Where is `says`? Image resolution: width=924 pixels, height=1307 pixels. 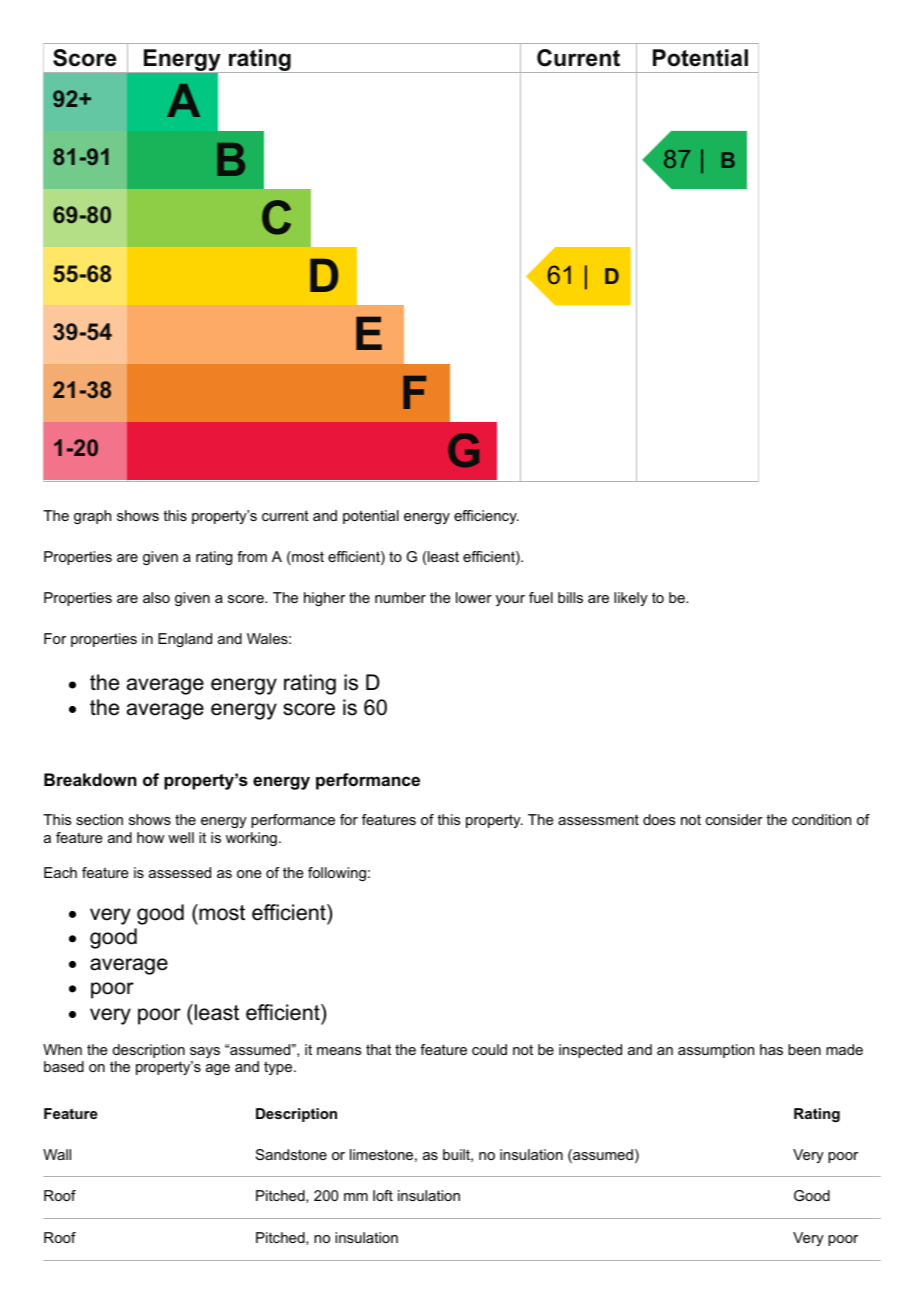 says is located at coordinates (205, 1052).
